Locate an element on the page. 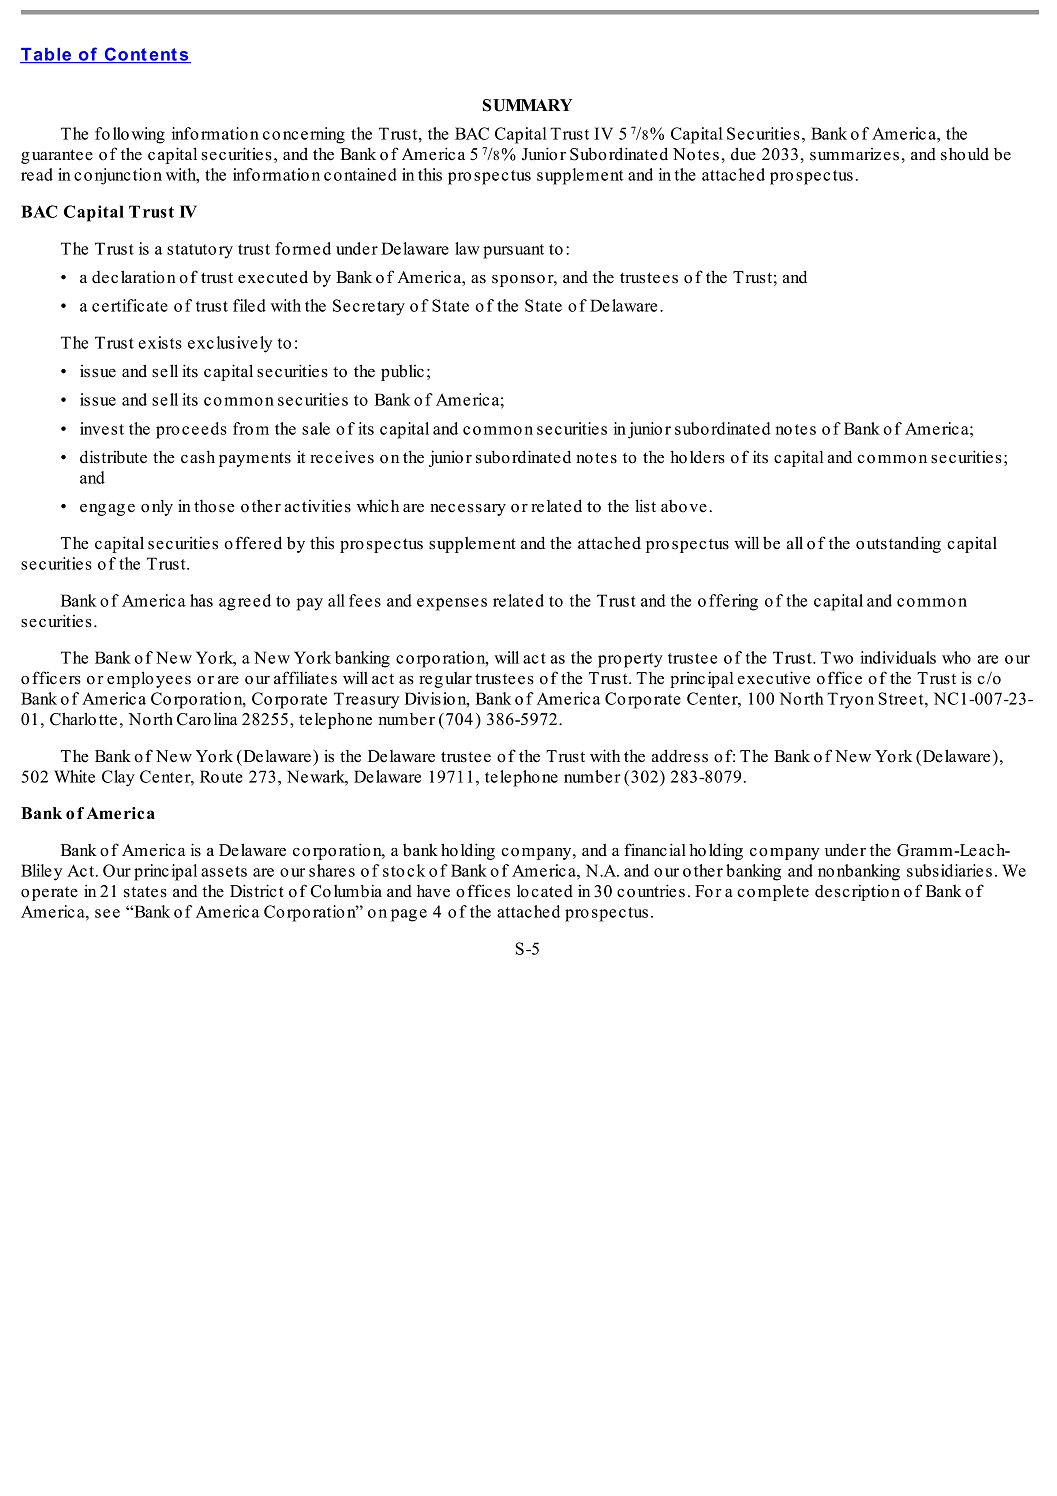  SUMMARY is located at coordinates (527, 105).
